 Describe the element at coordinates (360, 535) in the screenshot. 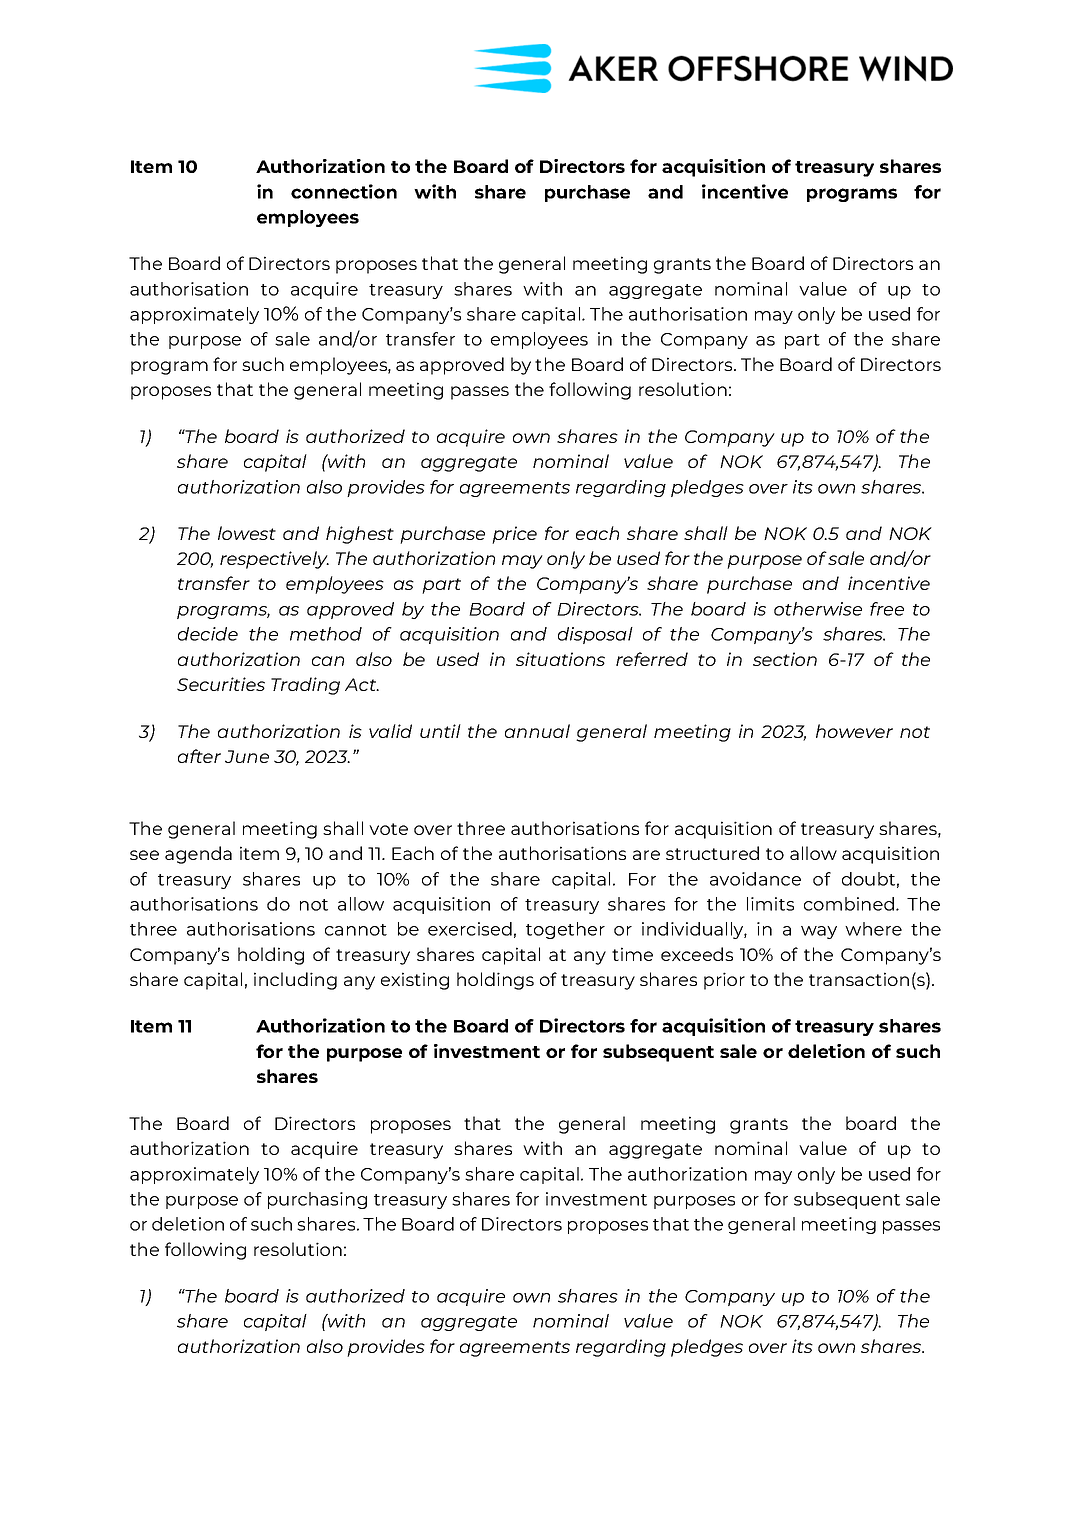

I see `highest` at that location.
